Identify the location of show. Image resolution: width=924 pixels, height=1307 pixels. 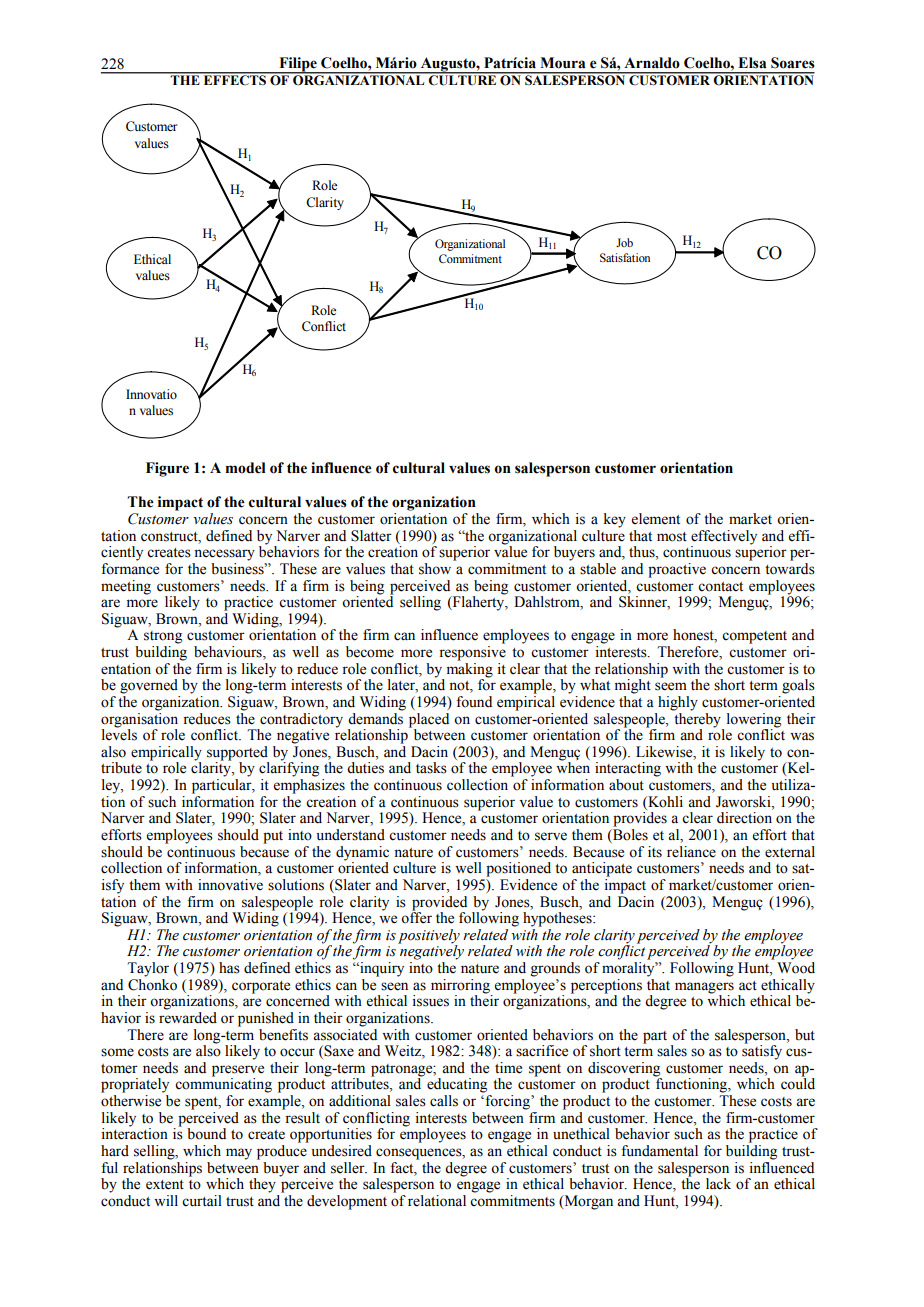
(435, 569).
